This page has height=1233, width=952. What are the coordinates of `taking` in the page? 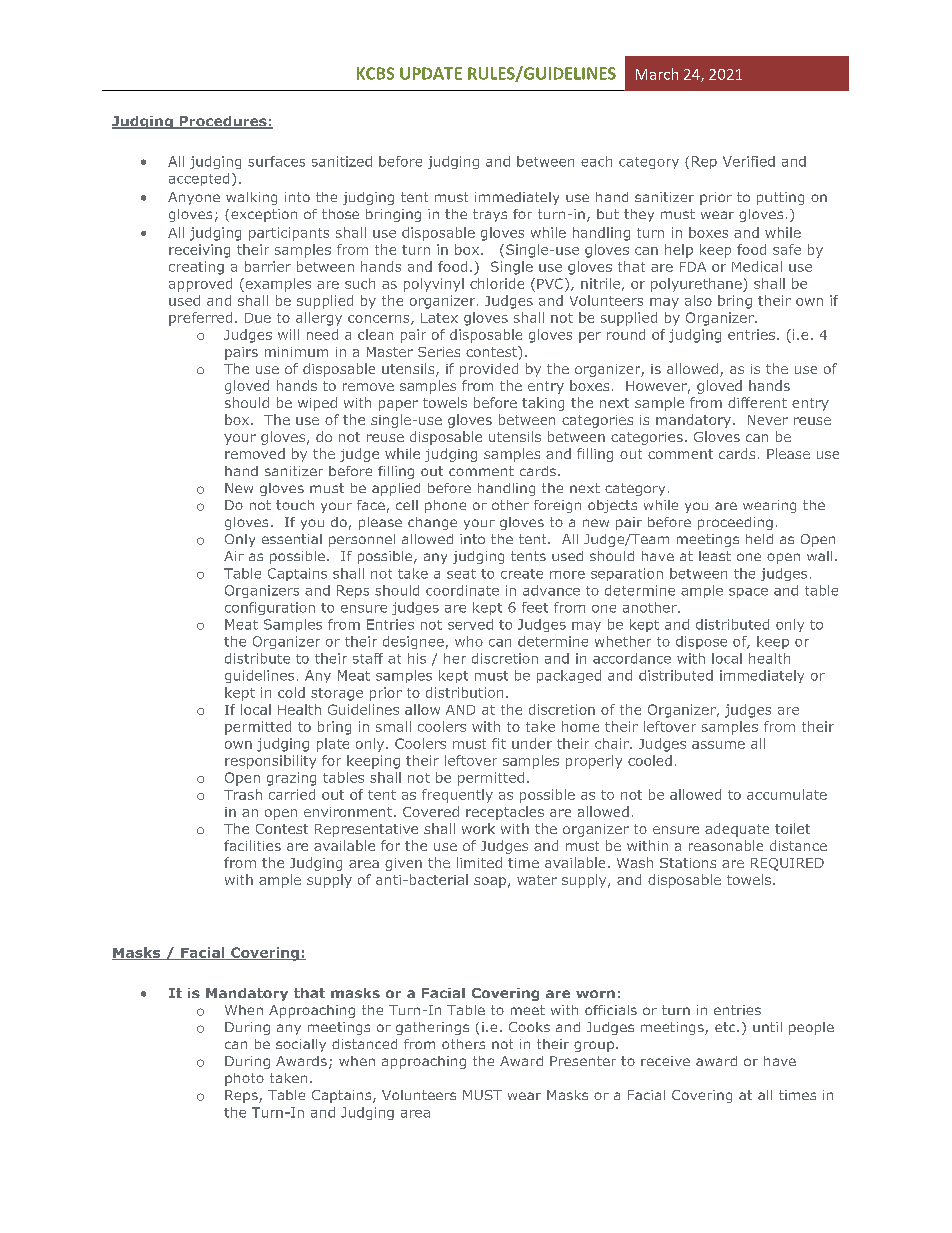 It's located at (543, 404).
